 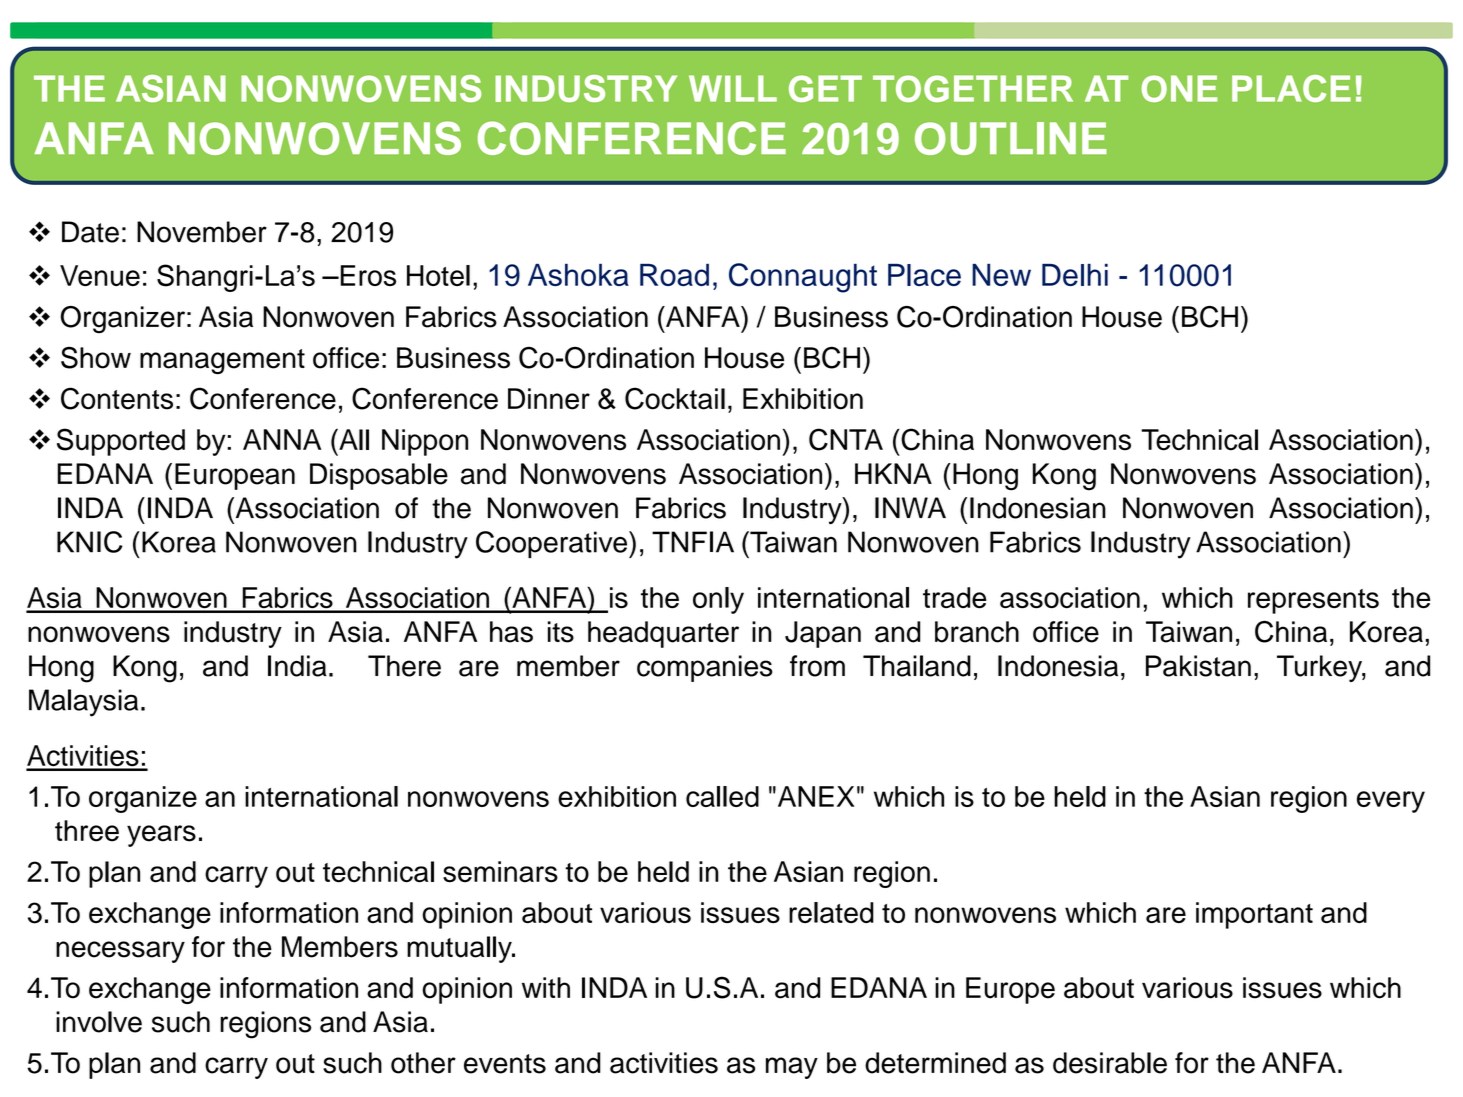 I want to click on Cocktail, so click(x=675, y=398).
